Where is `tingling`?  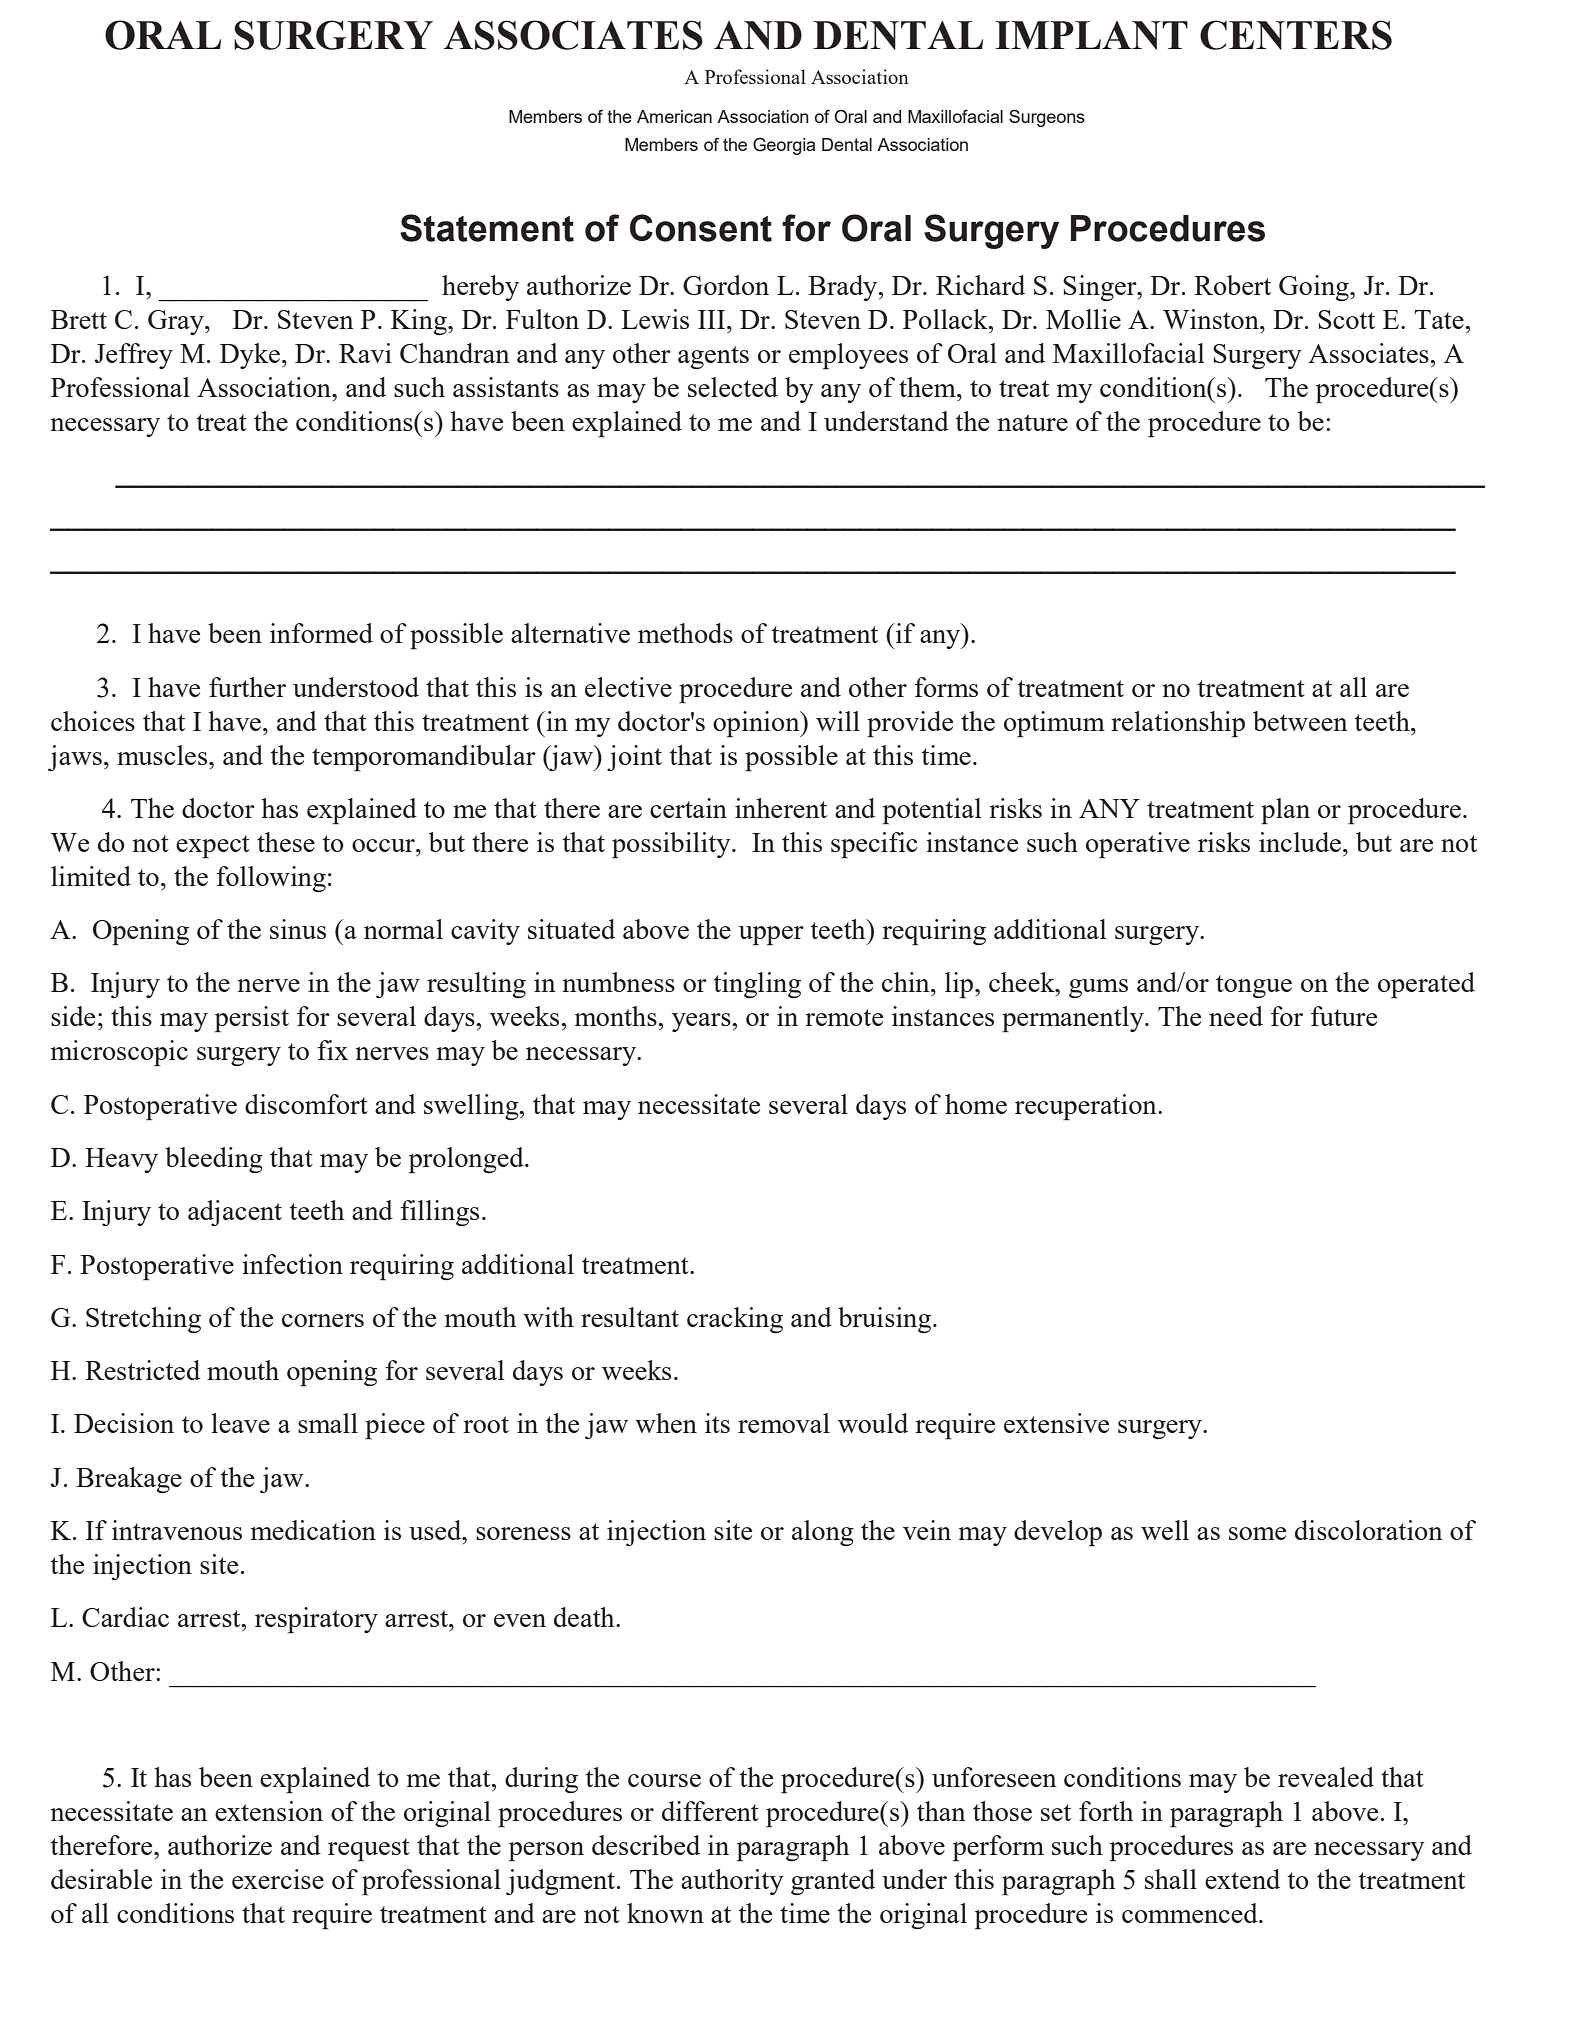
tingling is located at coordinates (757, 985).
